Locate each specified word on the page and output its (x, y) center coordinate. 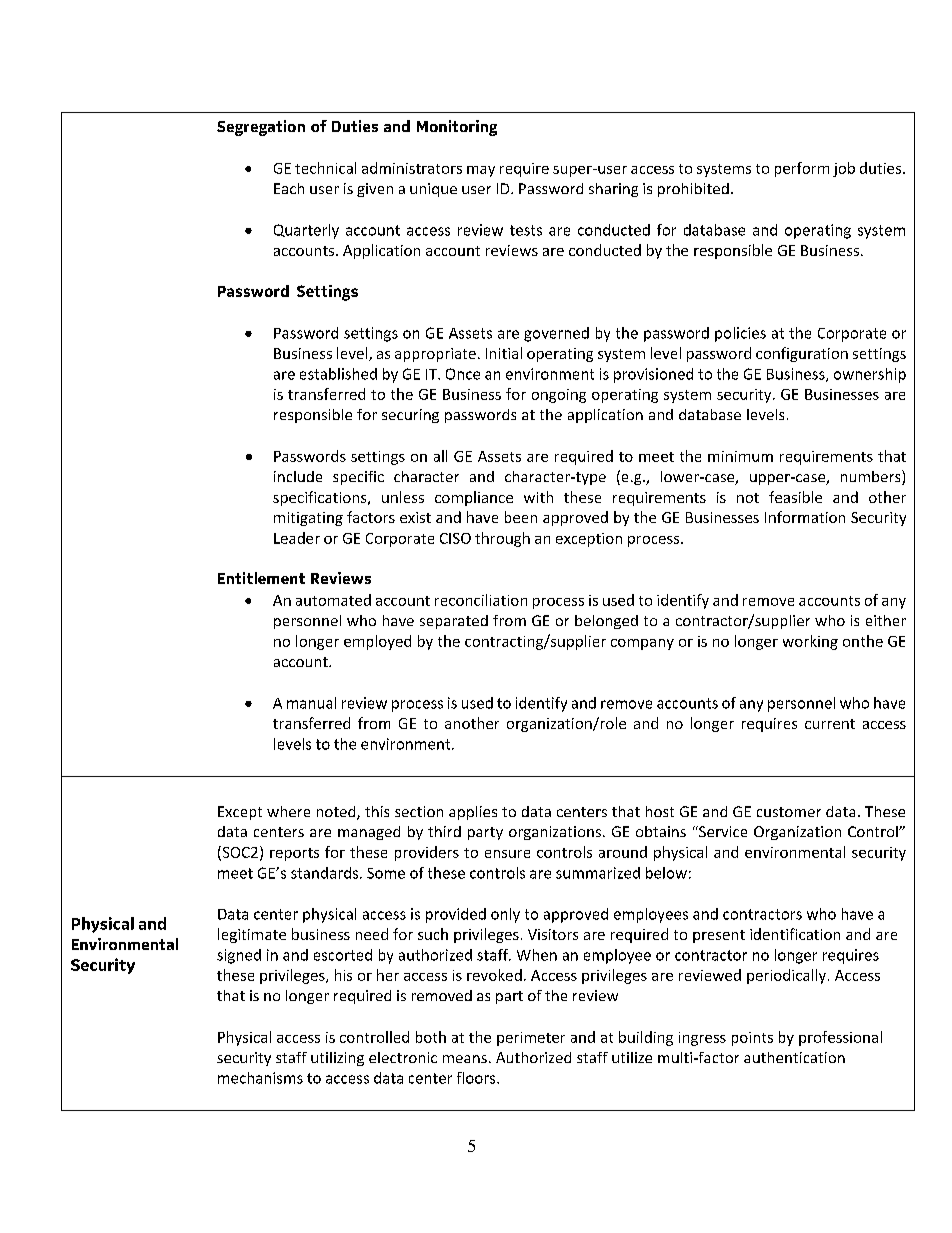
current (830, 724)
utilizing (337, 1059)
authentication (794, 1057)
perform (802, 169)
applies (473, 813)
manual (311, 703)
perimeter (531, 1039)
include (298, 476)
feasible (795, 497)
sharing (613, 190)
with (538, 497)
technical (325, 168)
